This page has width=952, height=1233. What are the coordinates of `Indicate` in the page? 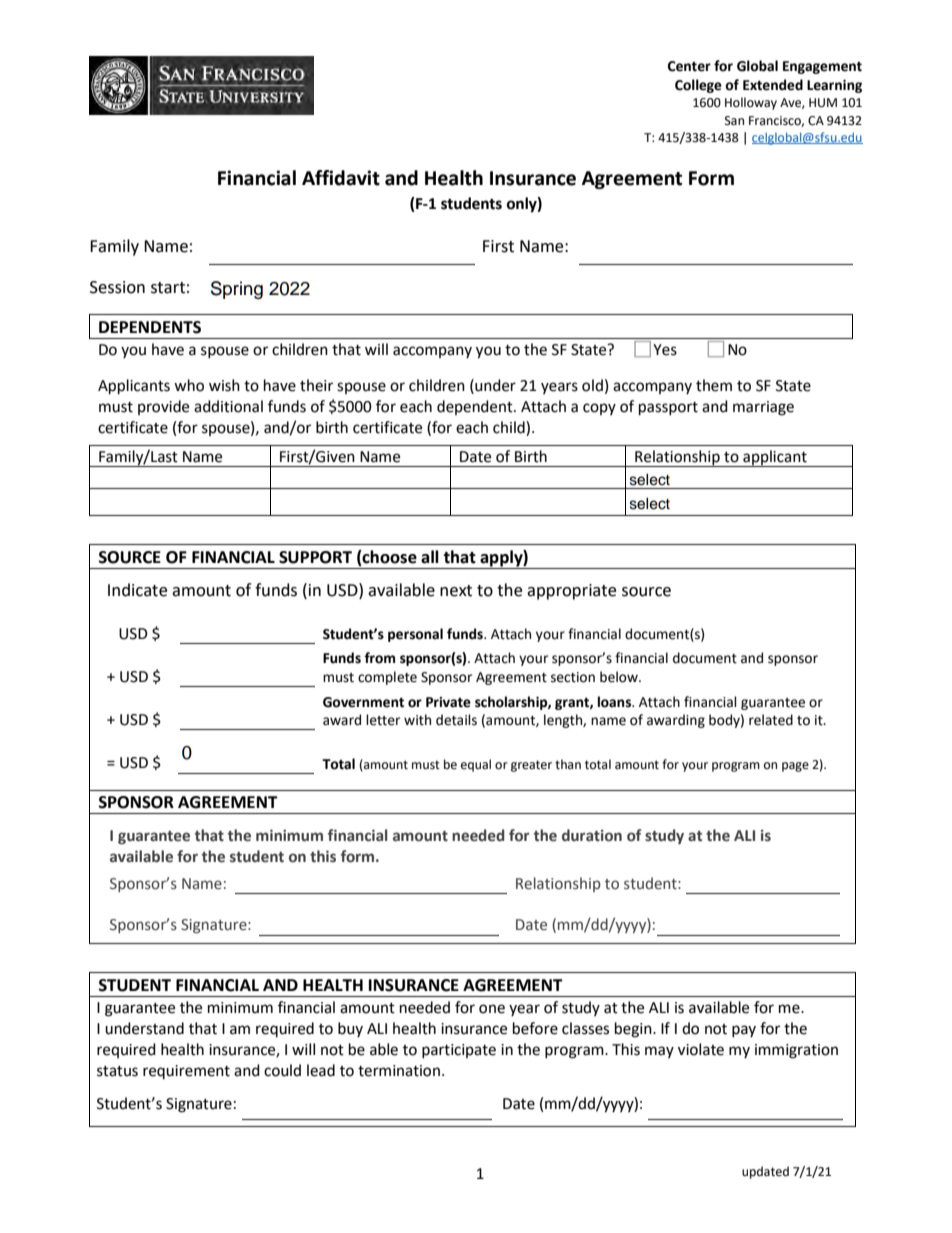 It's located at (137, 590).
